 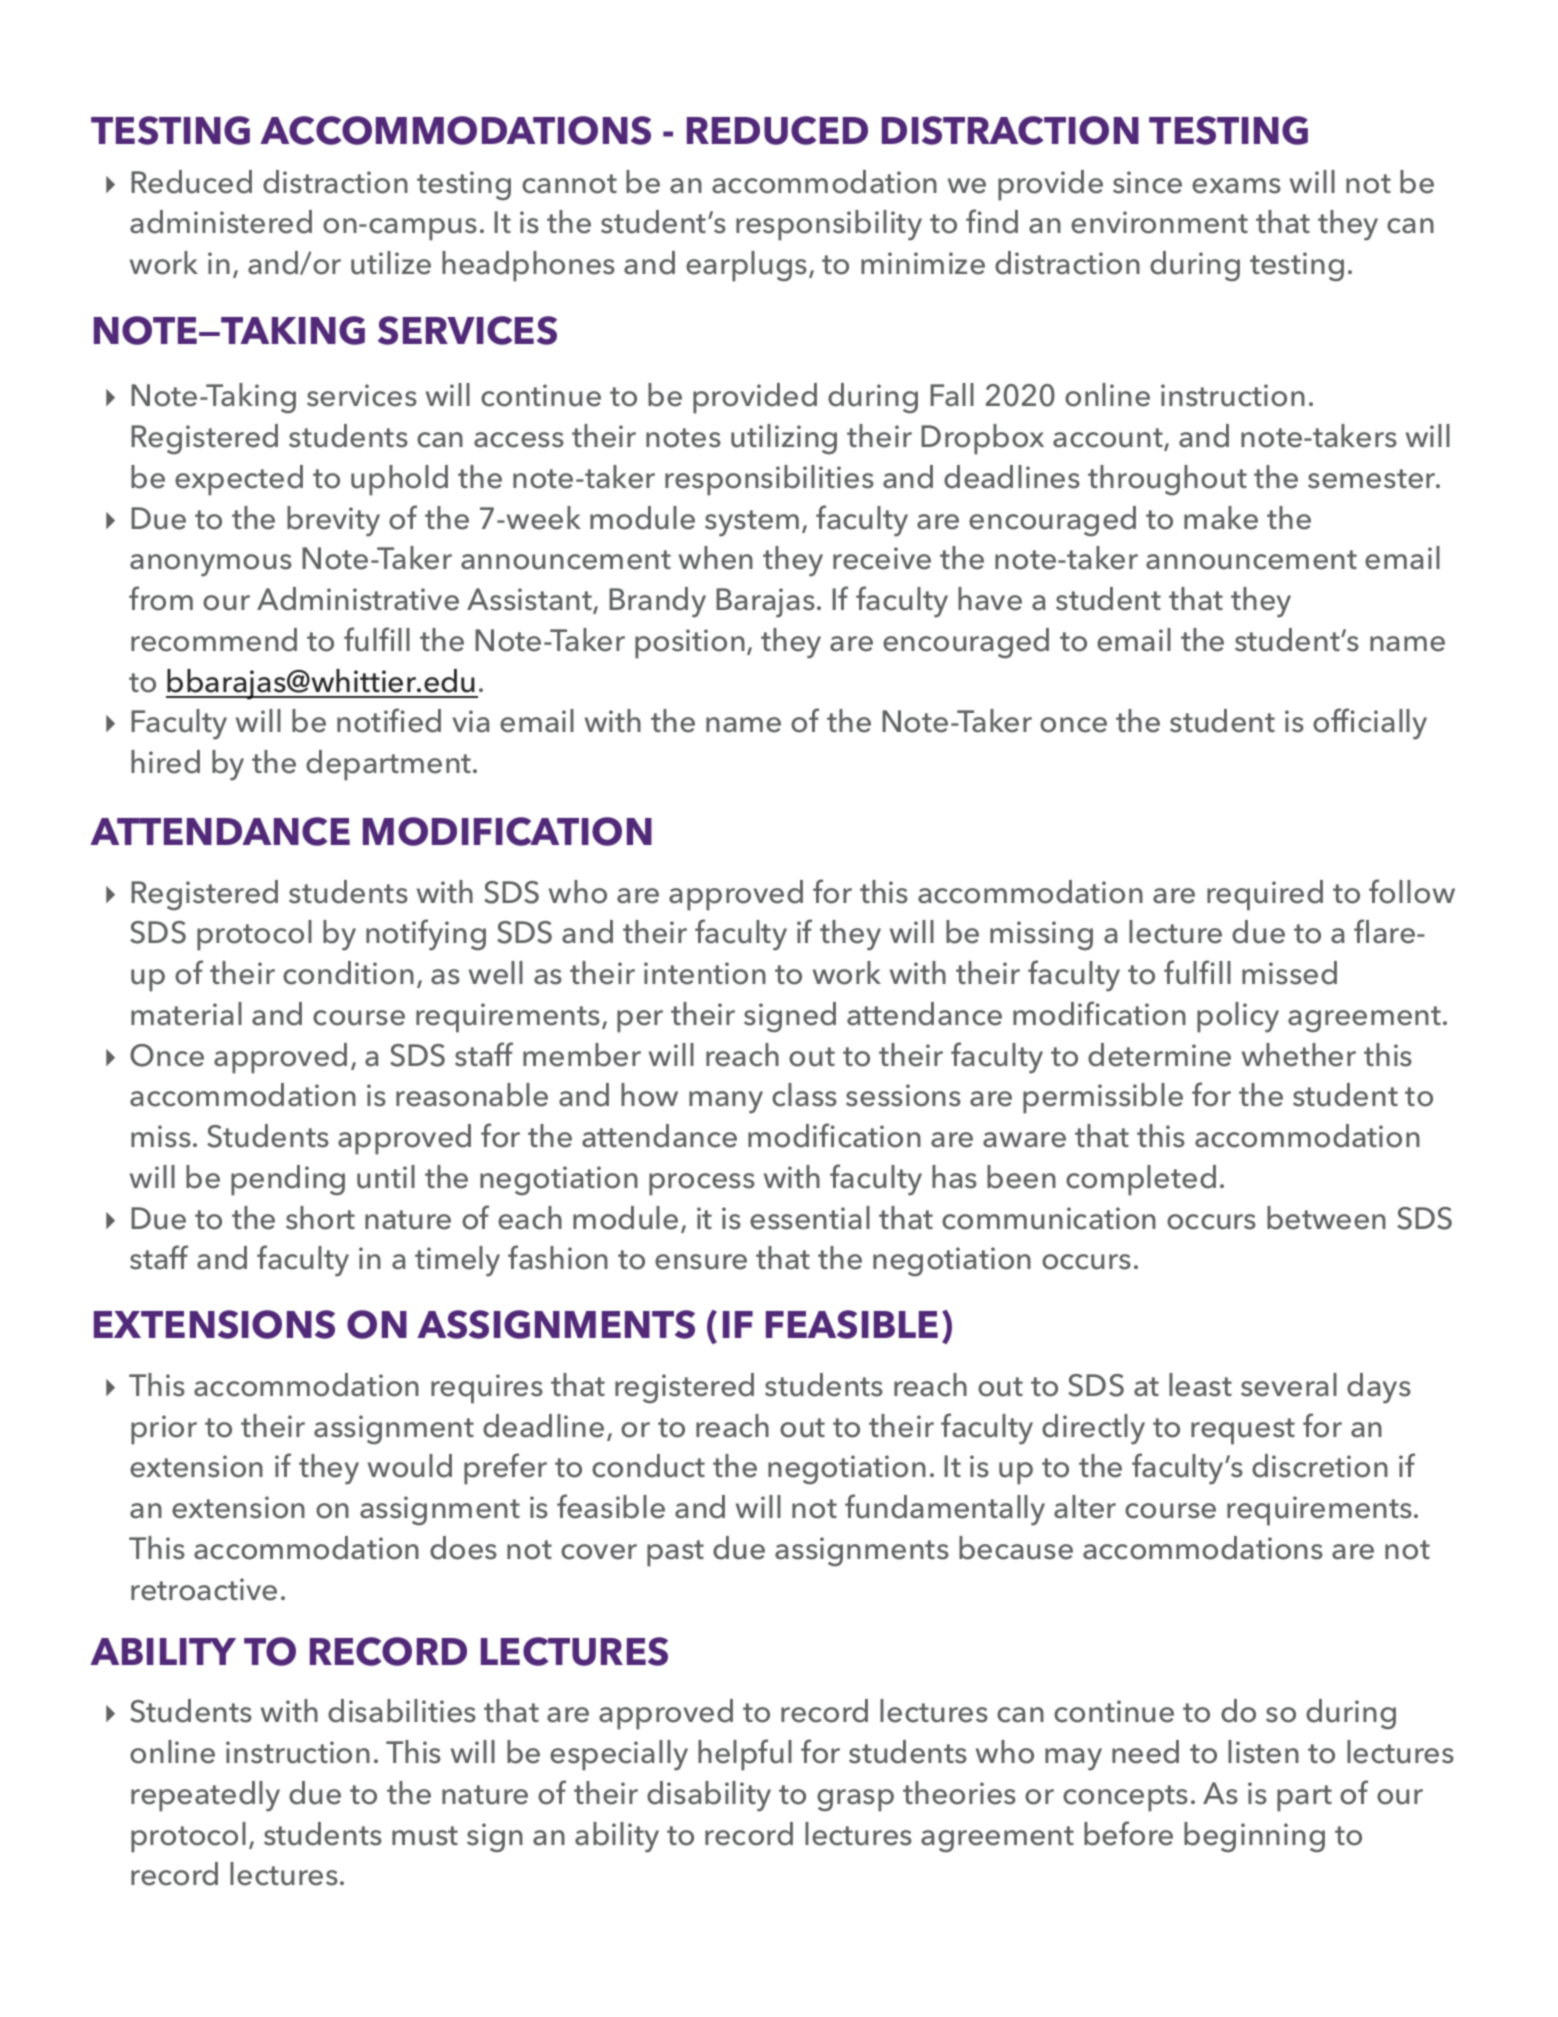 What do you see at coordinates (829, 225) in the screenshot?
I see `responsibility` at bounding box center [829, 225].
